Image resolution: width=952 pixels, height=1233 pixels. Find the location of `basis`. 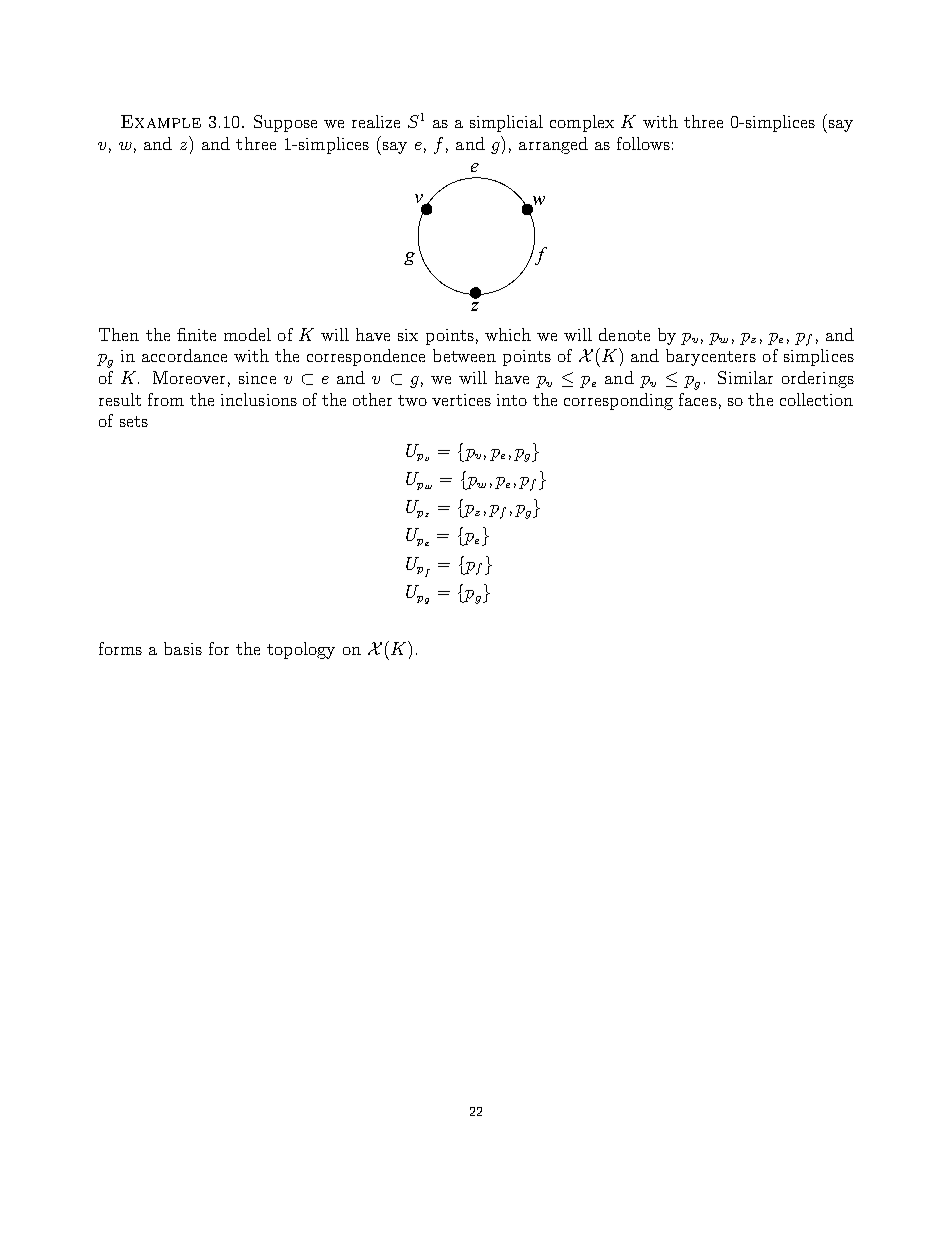

basis is located at coordinates (183, 648).
